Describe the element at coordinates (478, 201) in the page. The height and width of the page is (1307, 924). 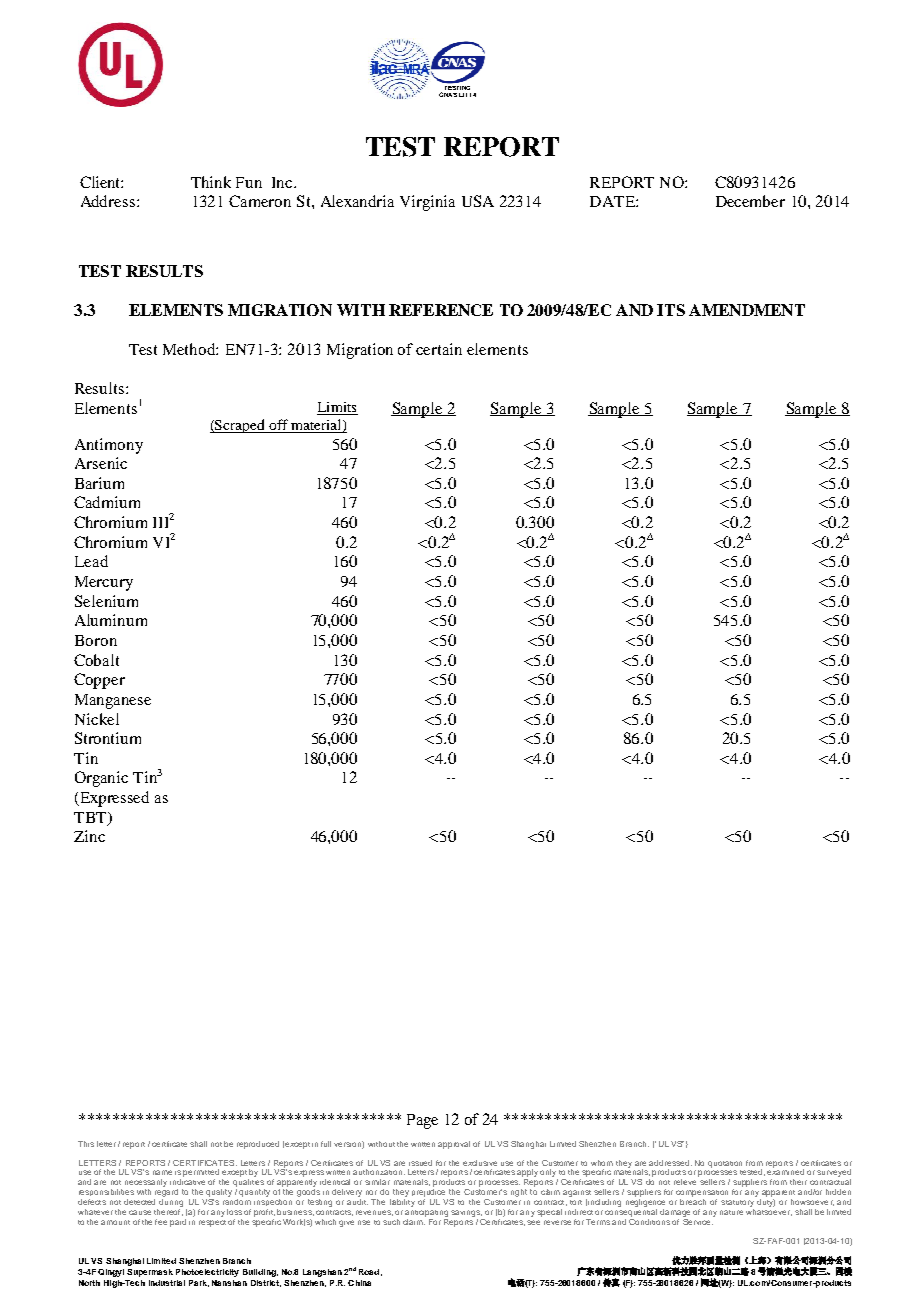
I see `USA` at that location.
